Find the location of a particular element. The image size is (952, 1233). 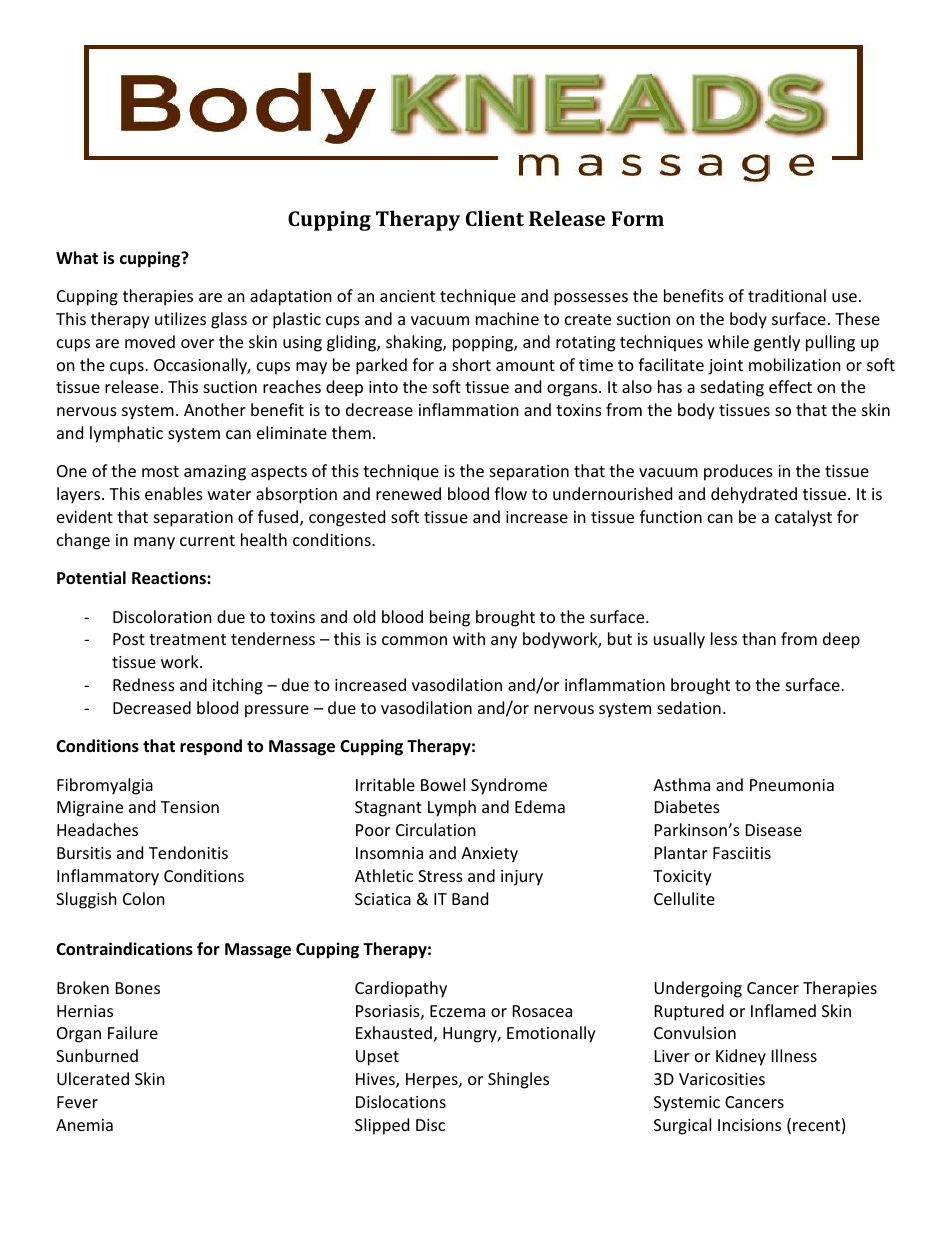

Incisions is located at coordinates (749, 1125).
